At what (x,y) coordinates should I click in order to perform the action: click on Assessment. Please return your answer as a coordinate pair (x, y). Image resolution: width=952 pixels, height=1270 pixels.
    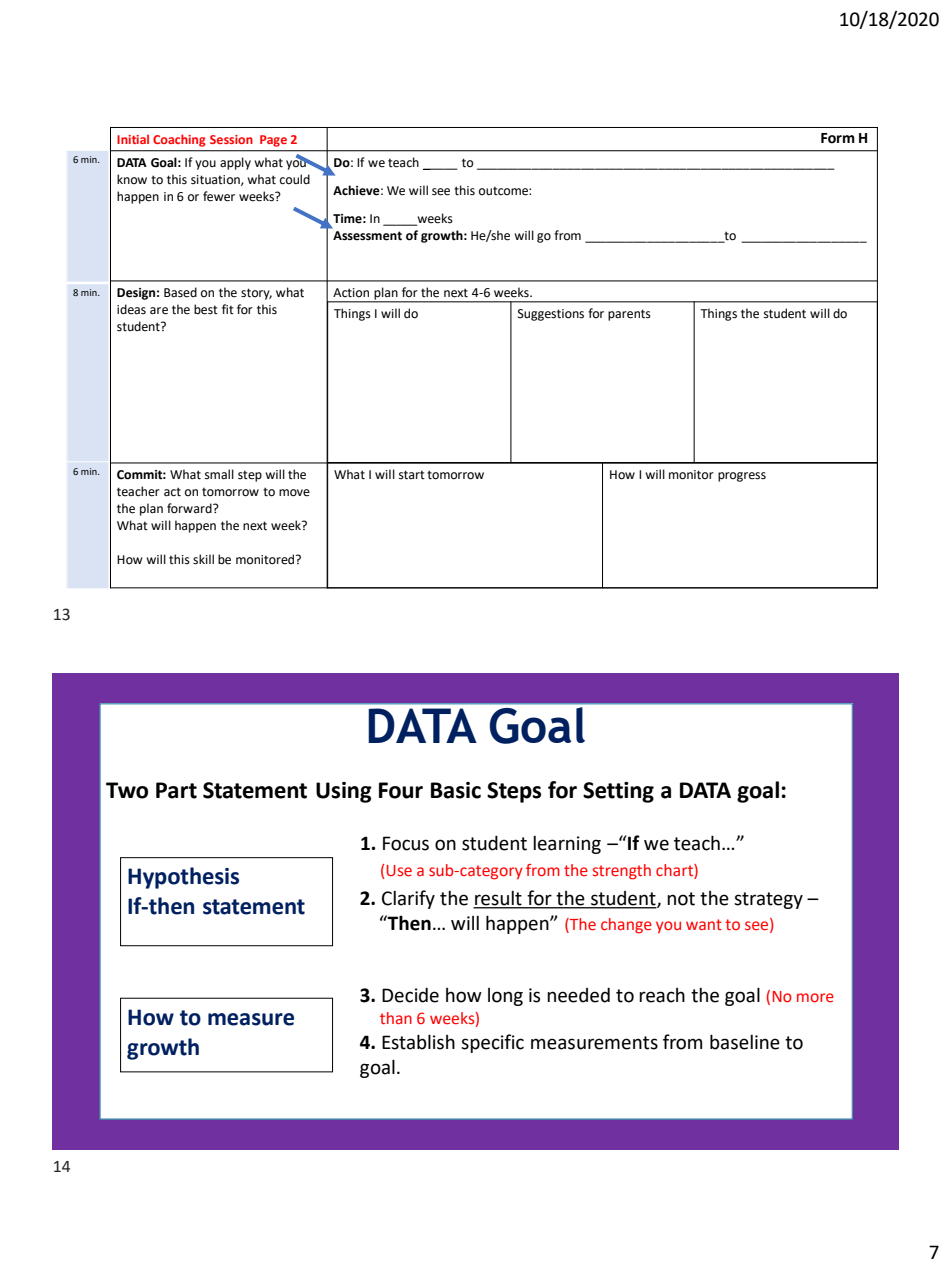
    Looking at the image, I should click on (367, 236).
